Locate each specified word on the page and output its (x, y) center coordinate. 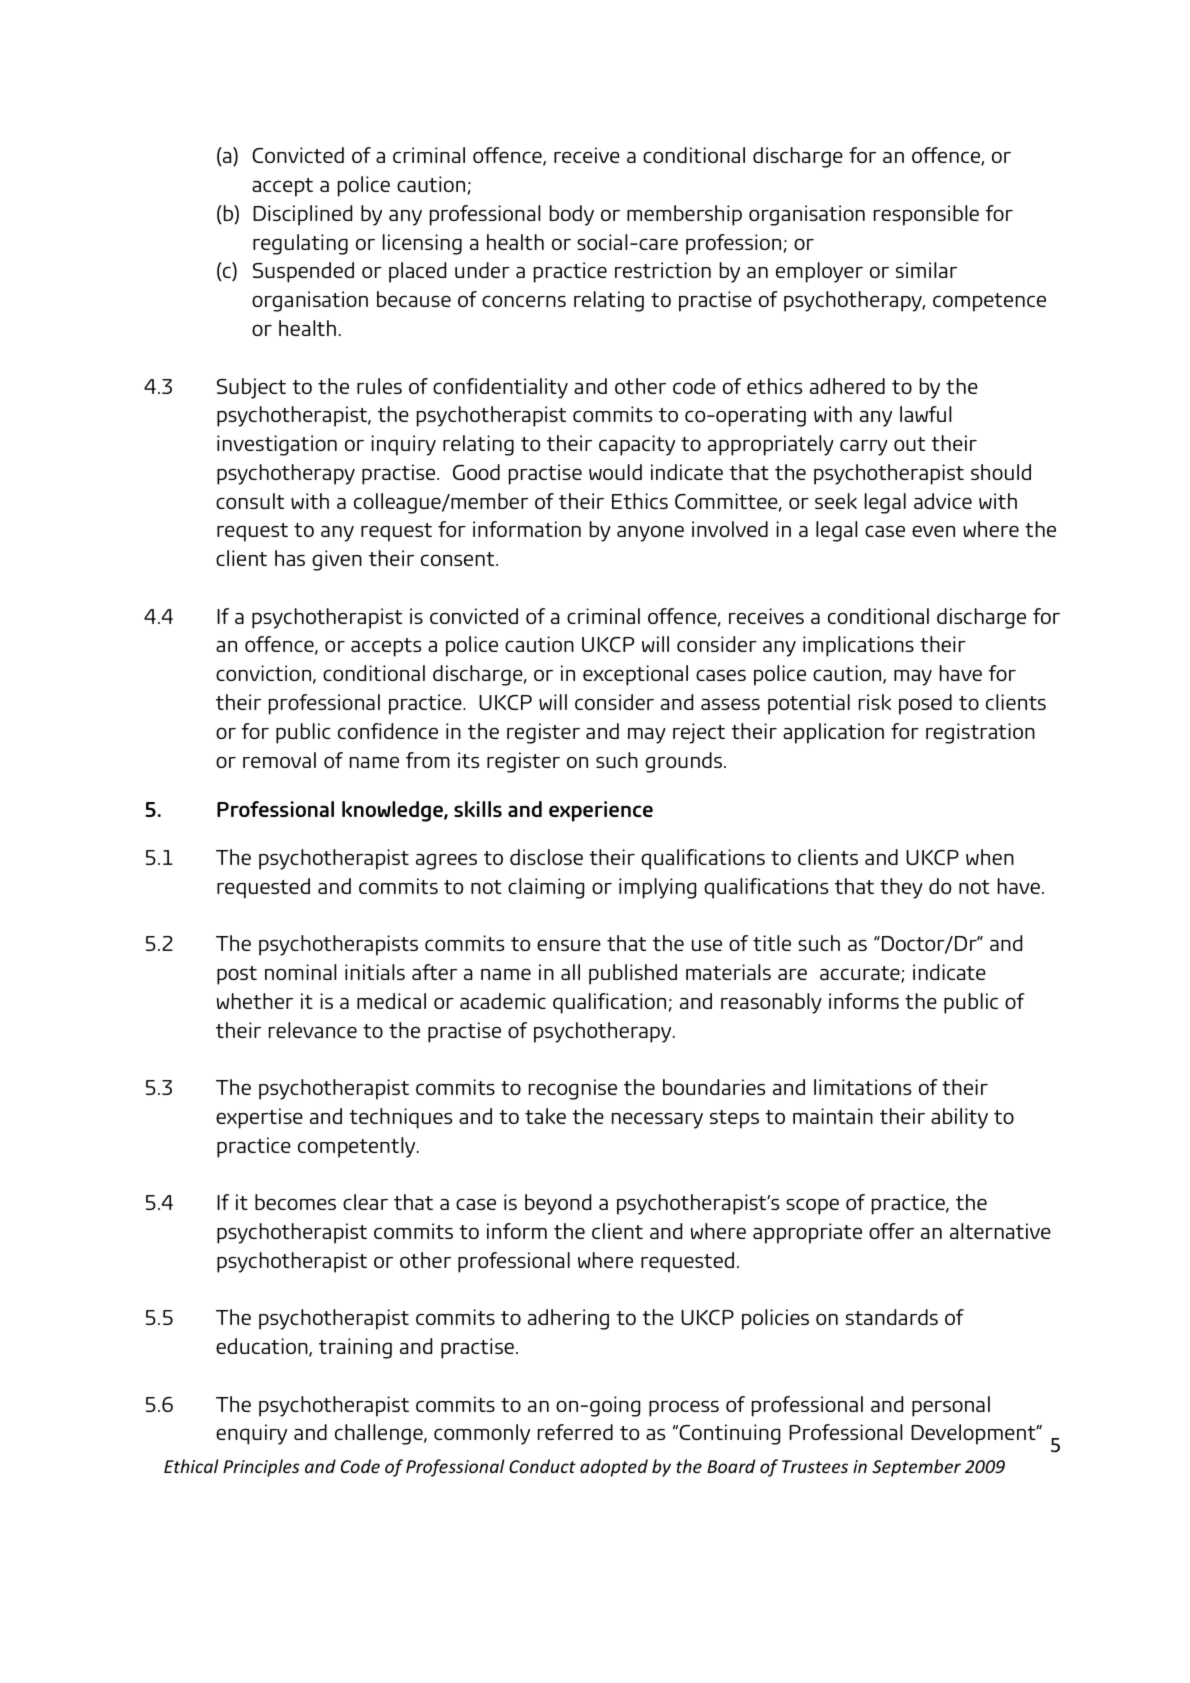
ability (959, 1118)
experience (601, 811)
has (290, 558)
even (933, 531)
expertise (259, 1118)
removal (279, 760)
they (901, 888)
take (545, 1116)
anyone (650, 533)
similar (926, 270)
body (572, 215)
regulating (300, 244)
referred (575, 1432)
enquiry (251, 1434)
